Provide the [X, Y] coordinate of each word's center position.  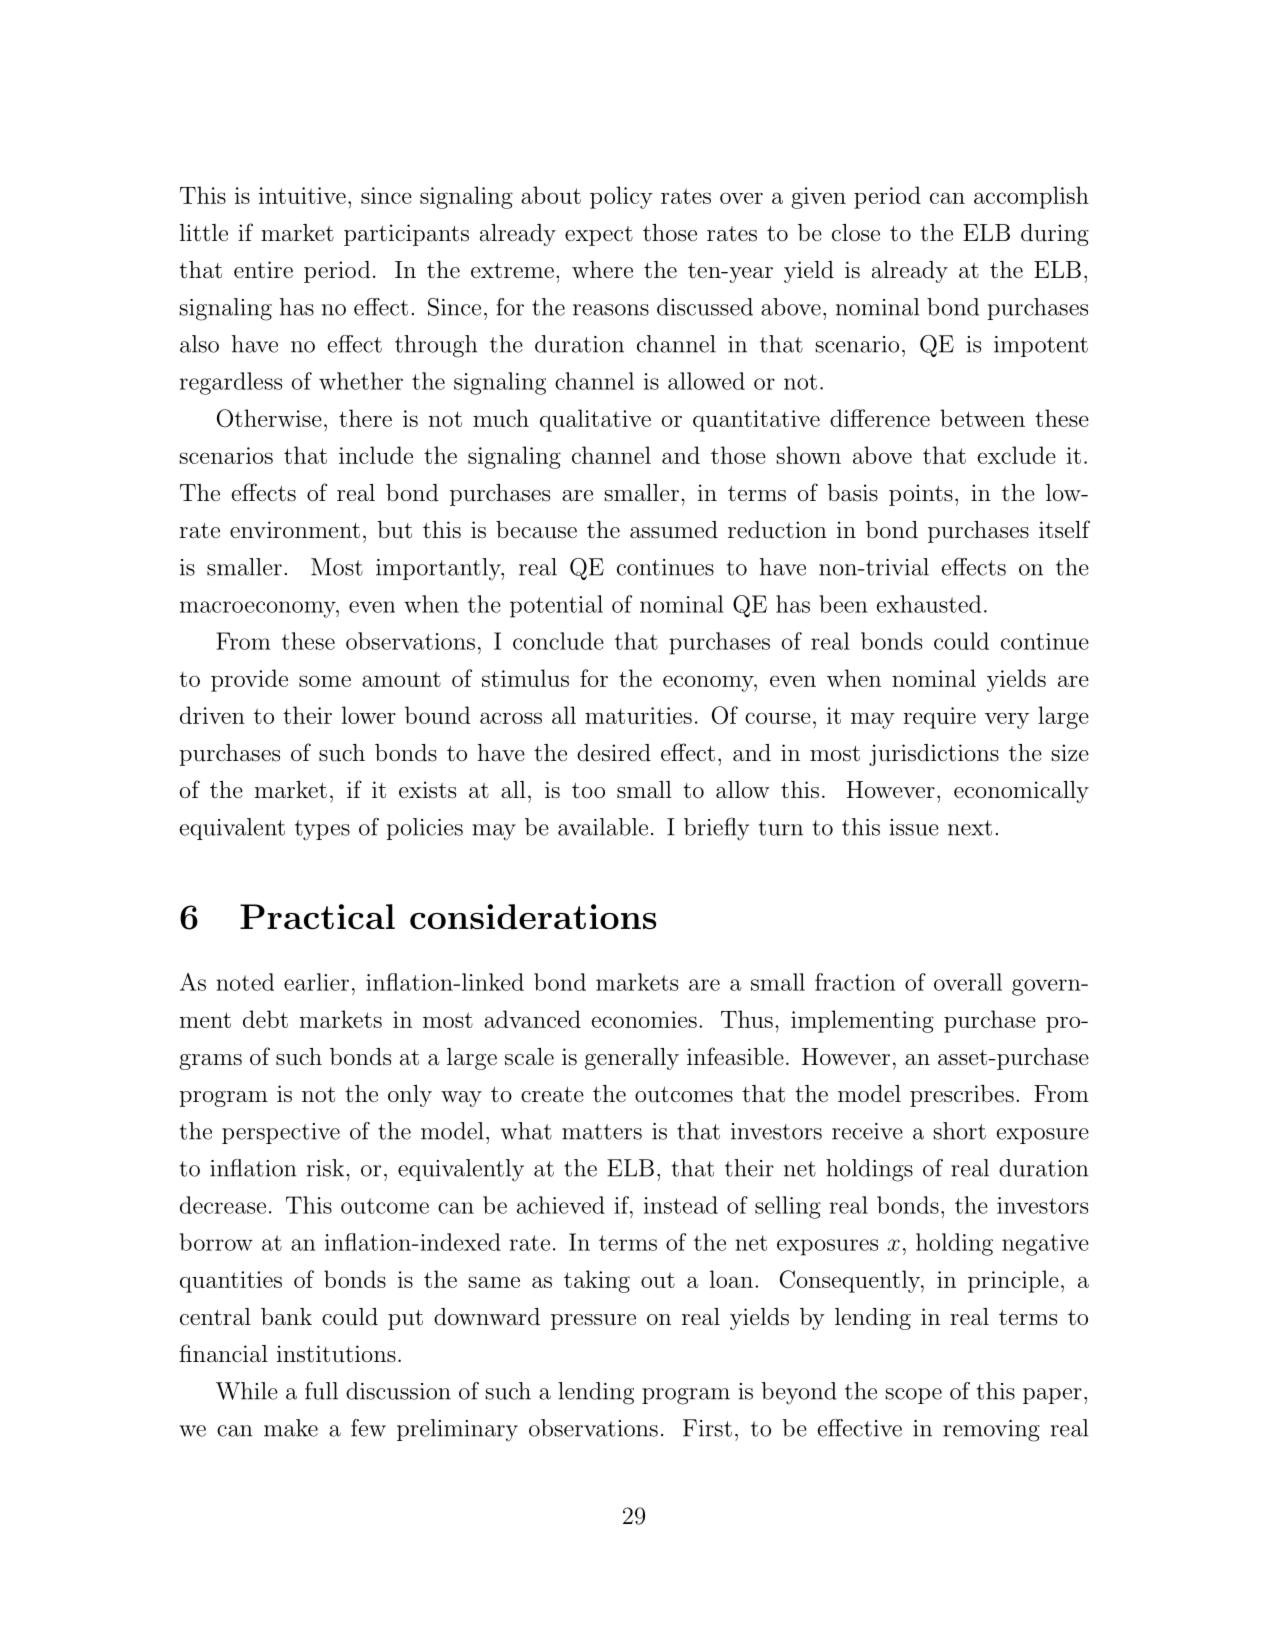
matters [602, 1132]
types [322, 830]
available [603, 827]
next [970, 828]
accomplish [1031, 197]
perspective [281, 1133]
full [321, 1391]
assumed [674, 530]
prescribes [962, 1096]
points [921, 495]
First [707, 1428]
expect [599, 236]
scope [914, 1396]
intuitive [302, 195]
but [394, 530]
